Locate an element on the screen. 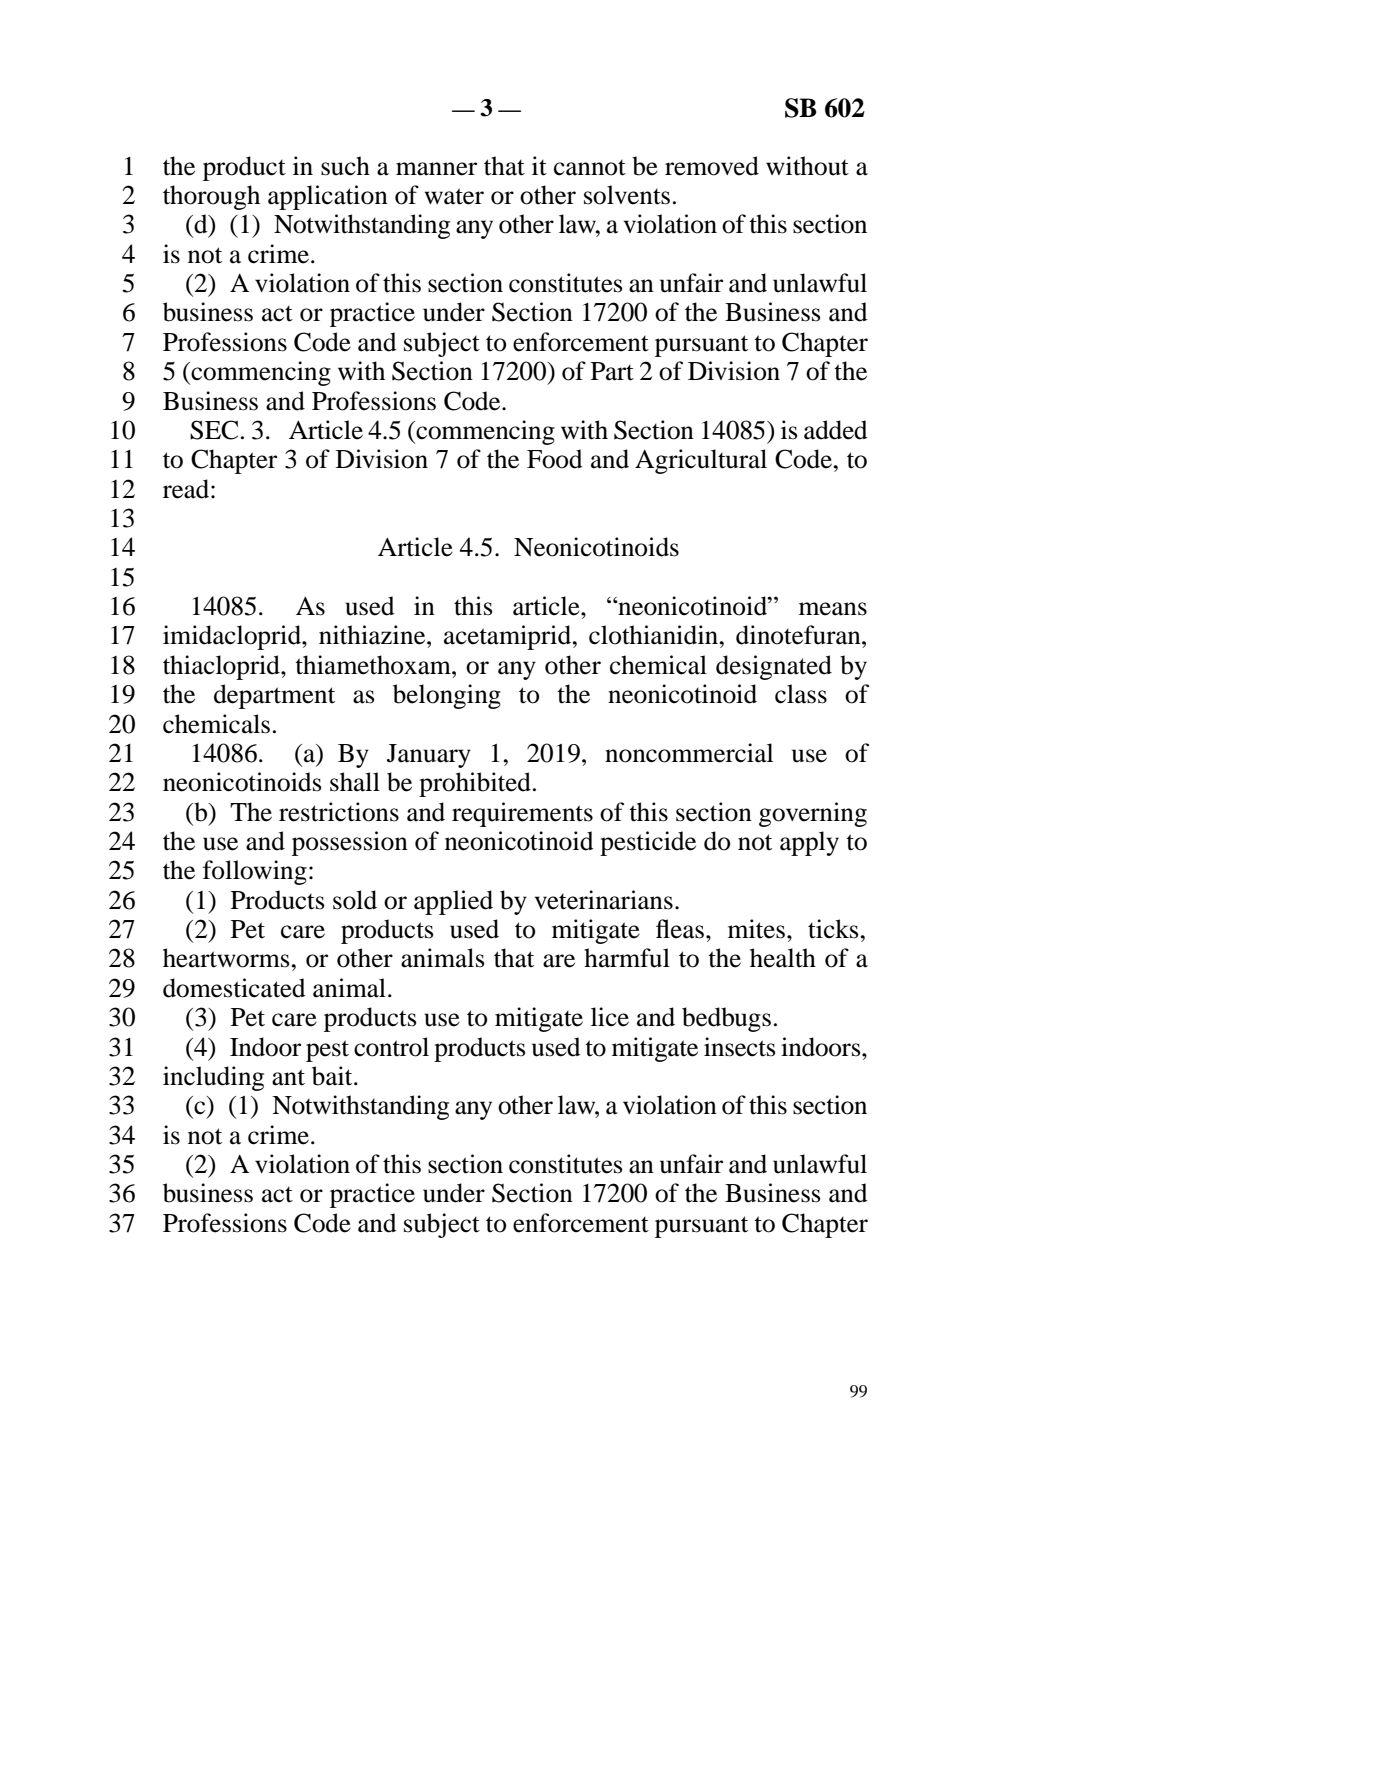 Image resolution: width=1383 pixels, height=1789 pixels. water is located at coordinates (454, 196).
